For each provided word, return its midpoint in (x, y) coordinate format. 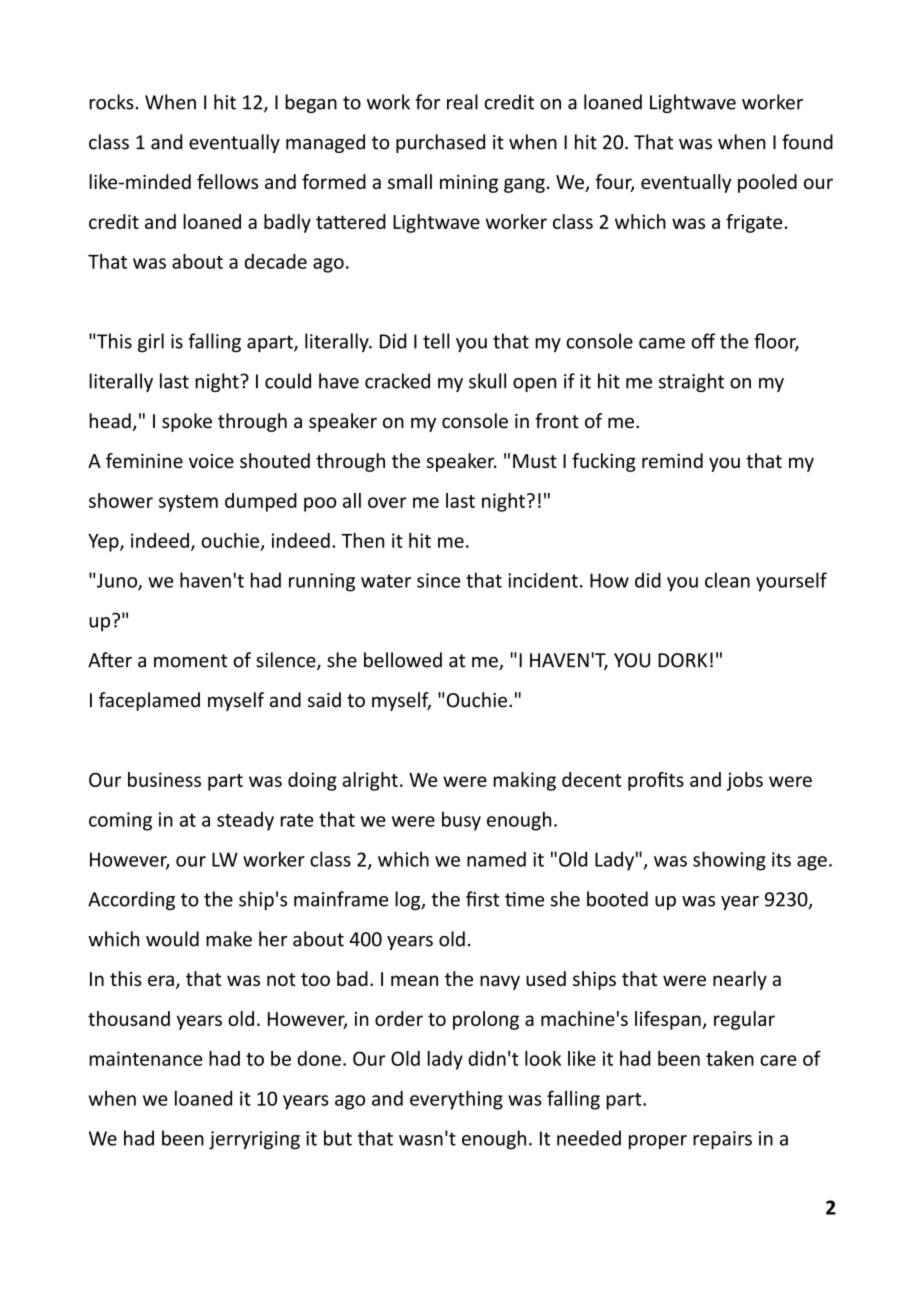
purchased (440, 143)
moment (190, 661)
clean (727, 580)
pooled (767, 183)
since (438, 580)
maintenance (145, 1058)
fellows (227, 181)
